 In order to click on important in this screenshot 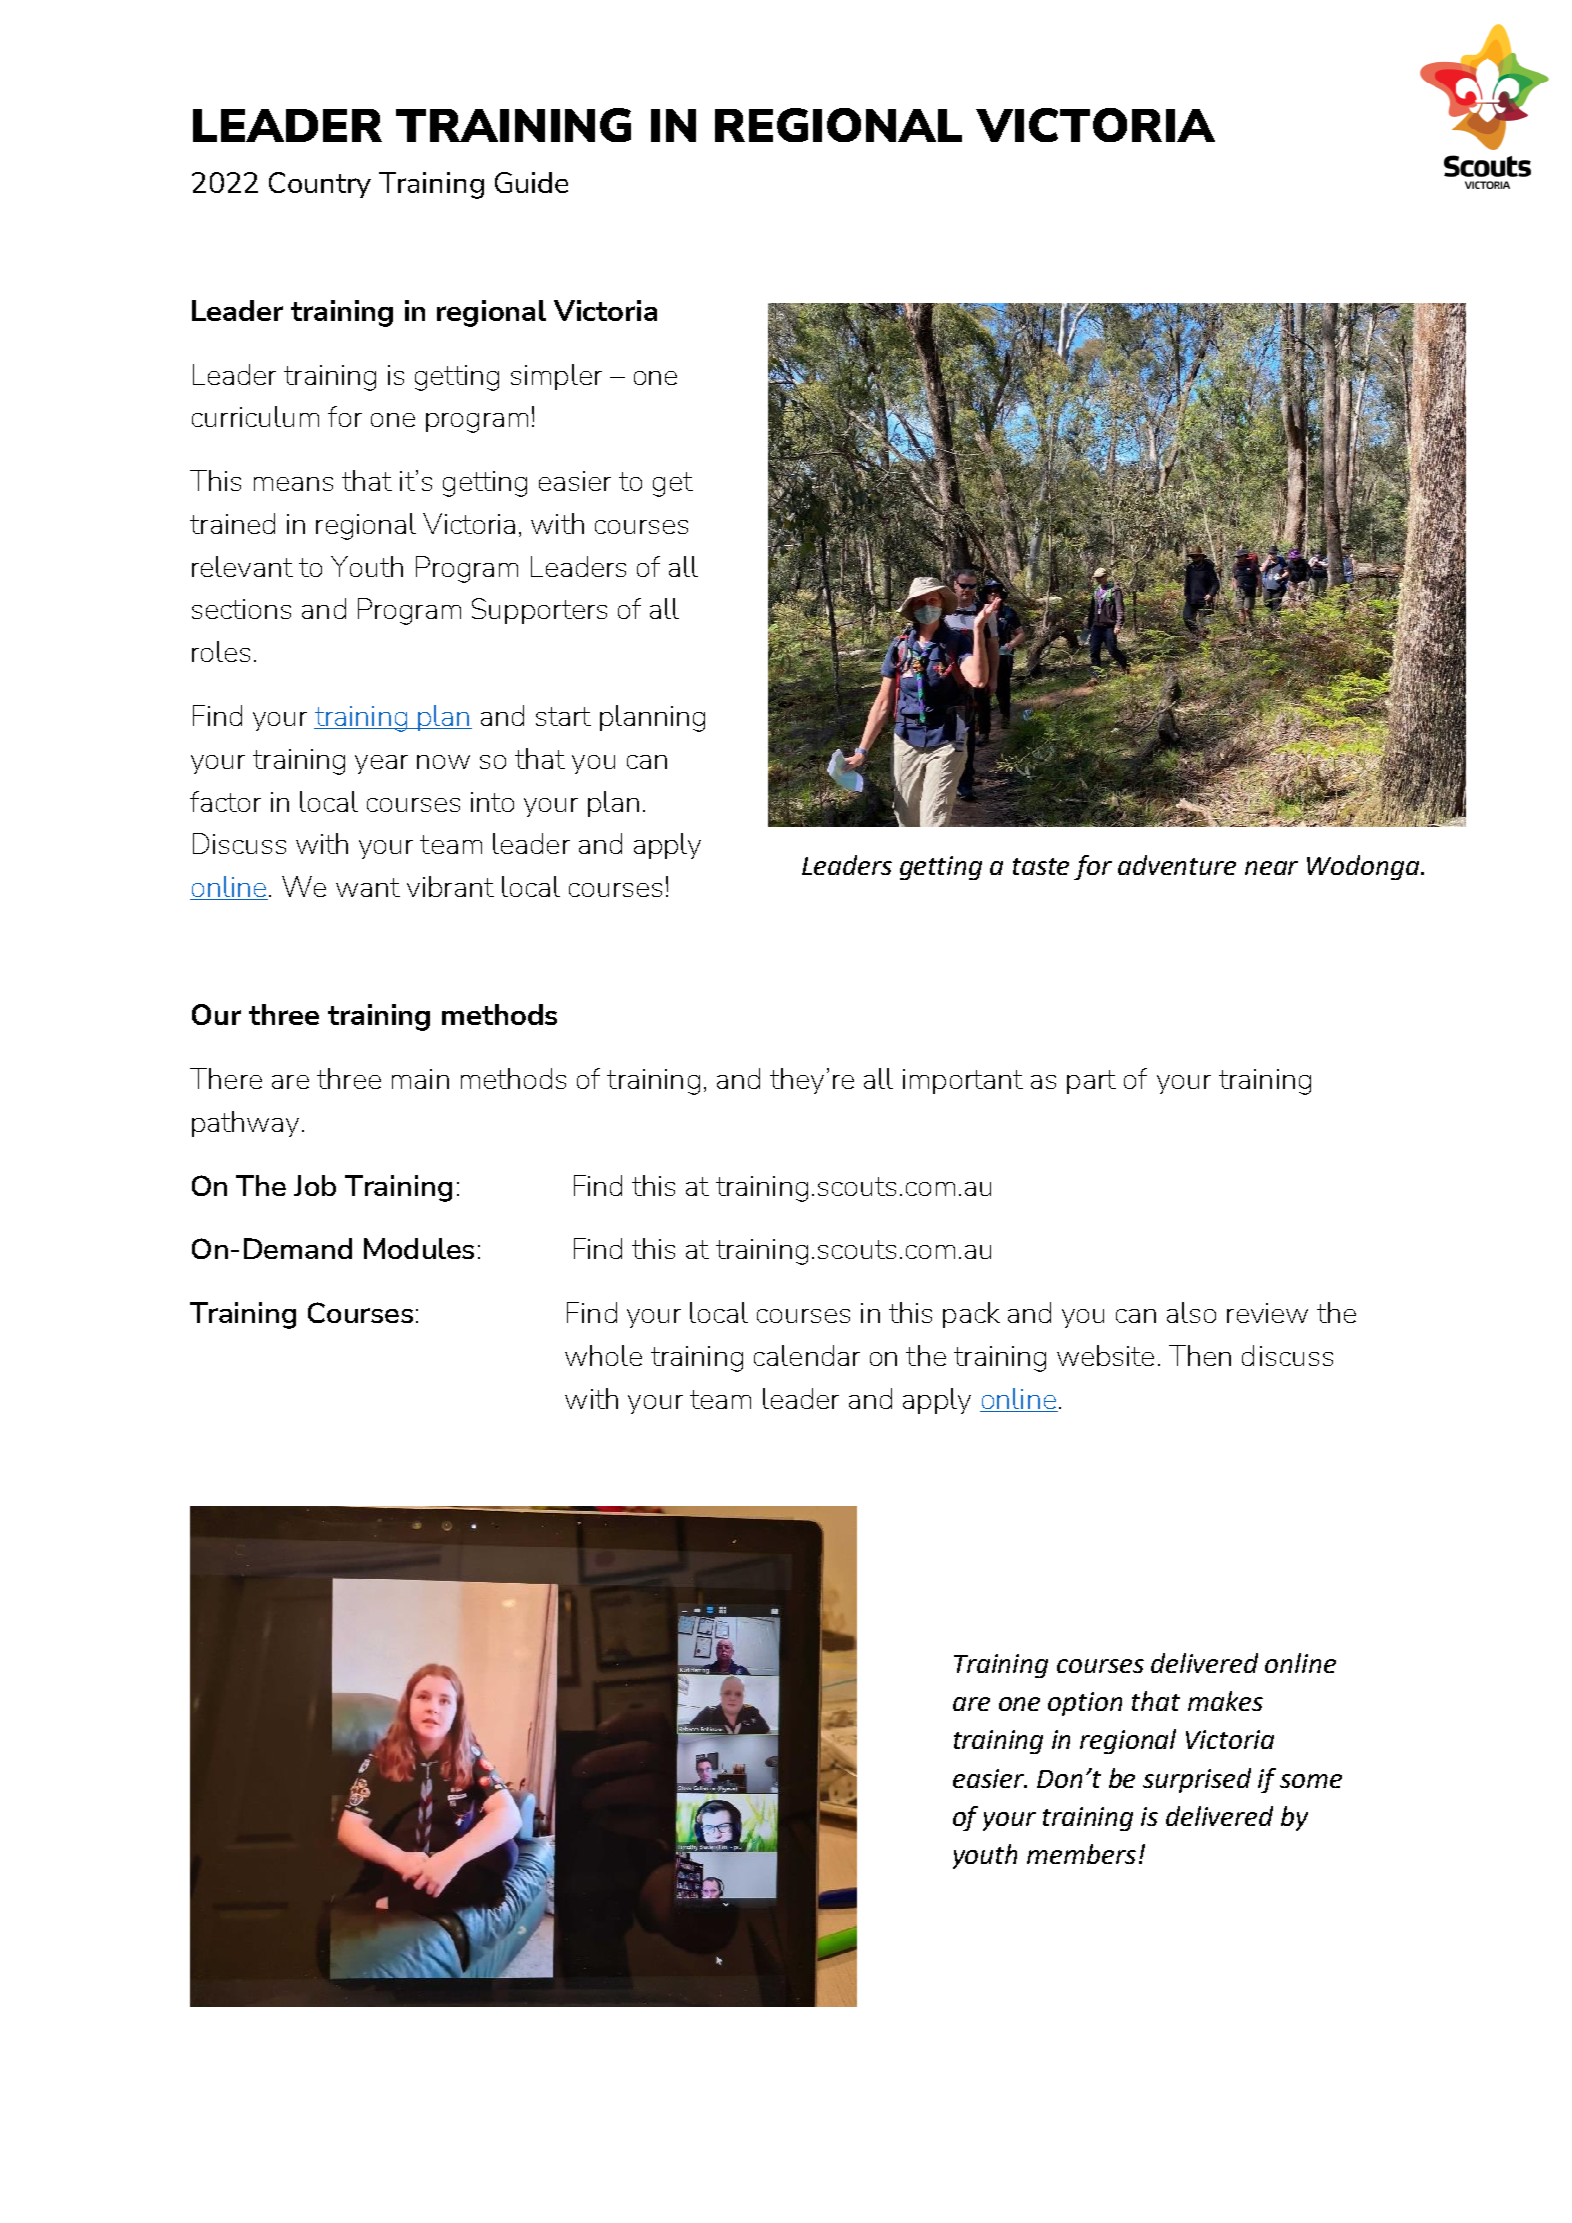, I will do `click(963, 1081)`.
